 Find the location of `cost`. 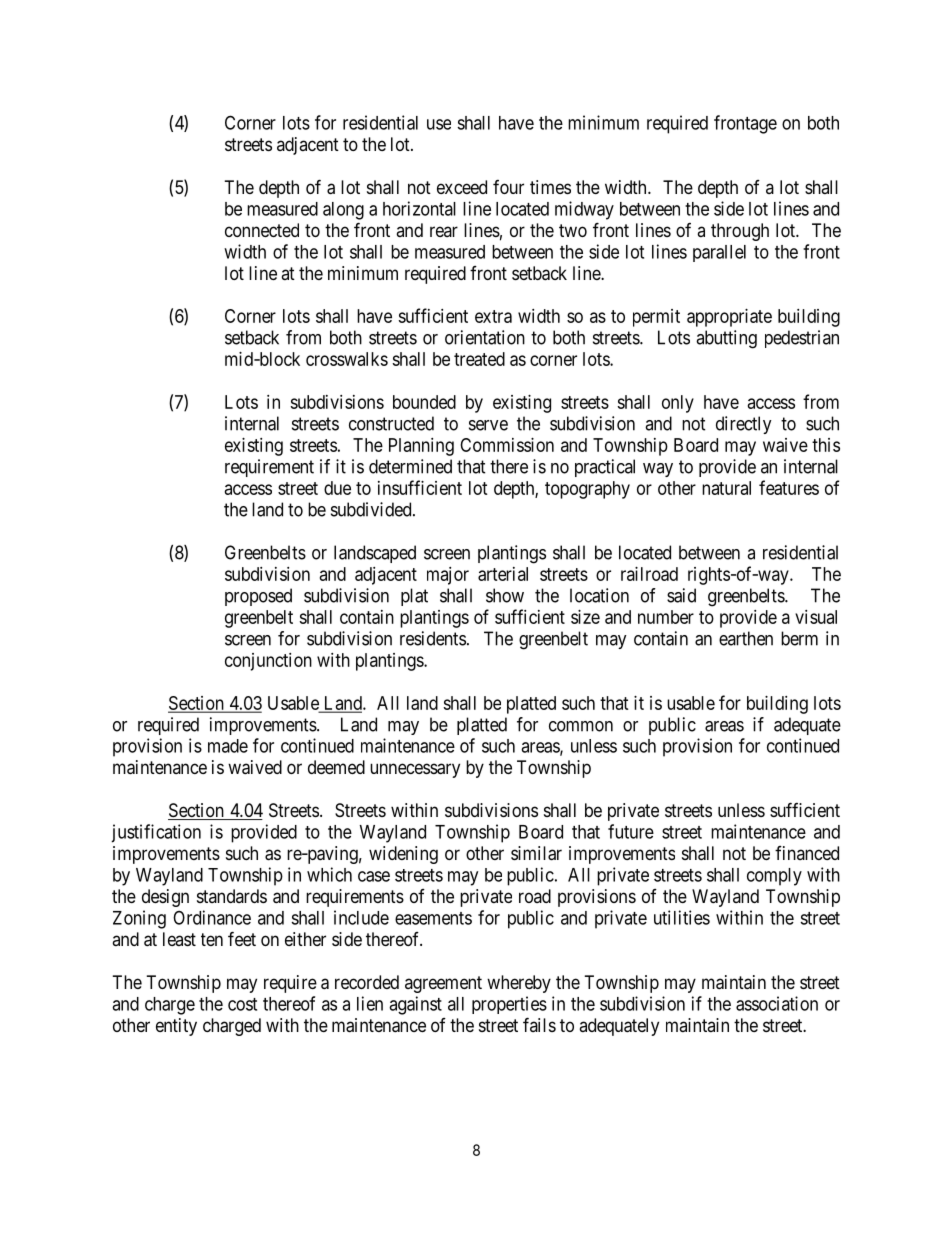

cost is located at coordinates (242, 1004).
